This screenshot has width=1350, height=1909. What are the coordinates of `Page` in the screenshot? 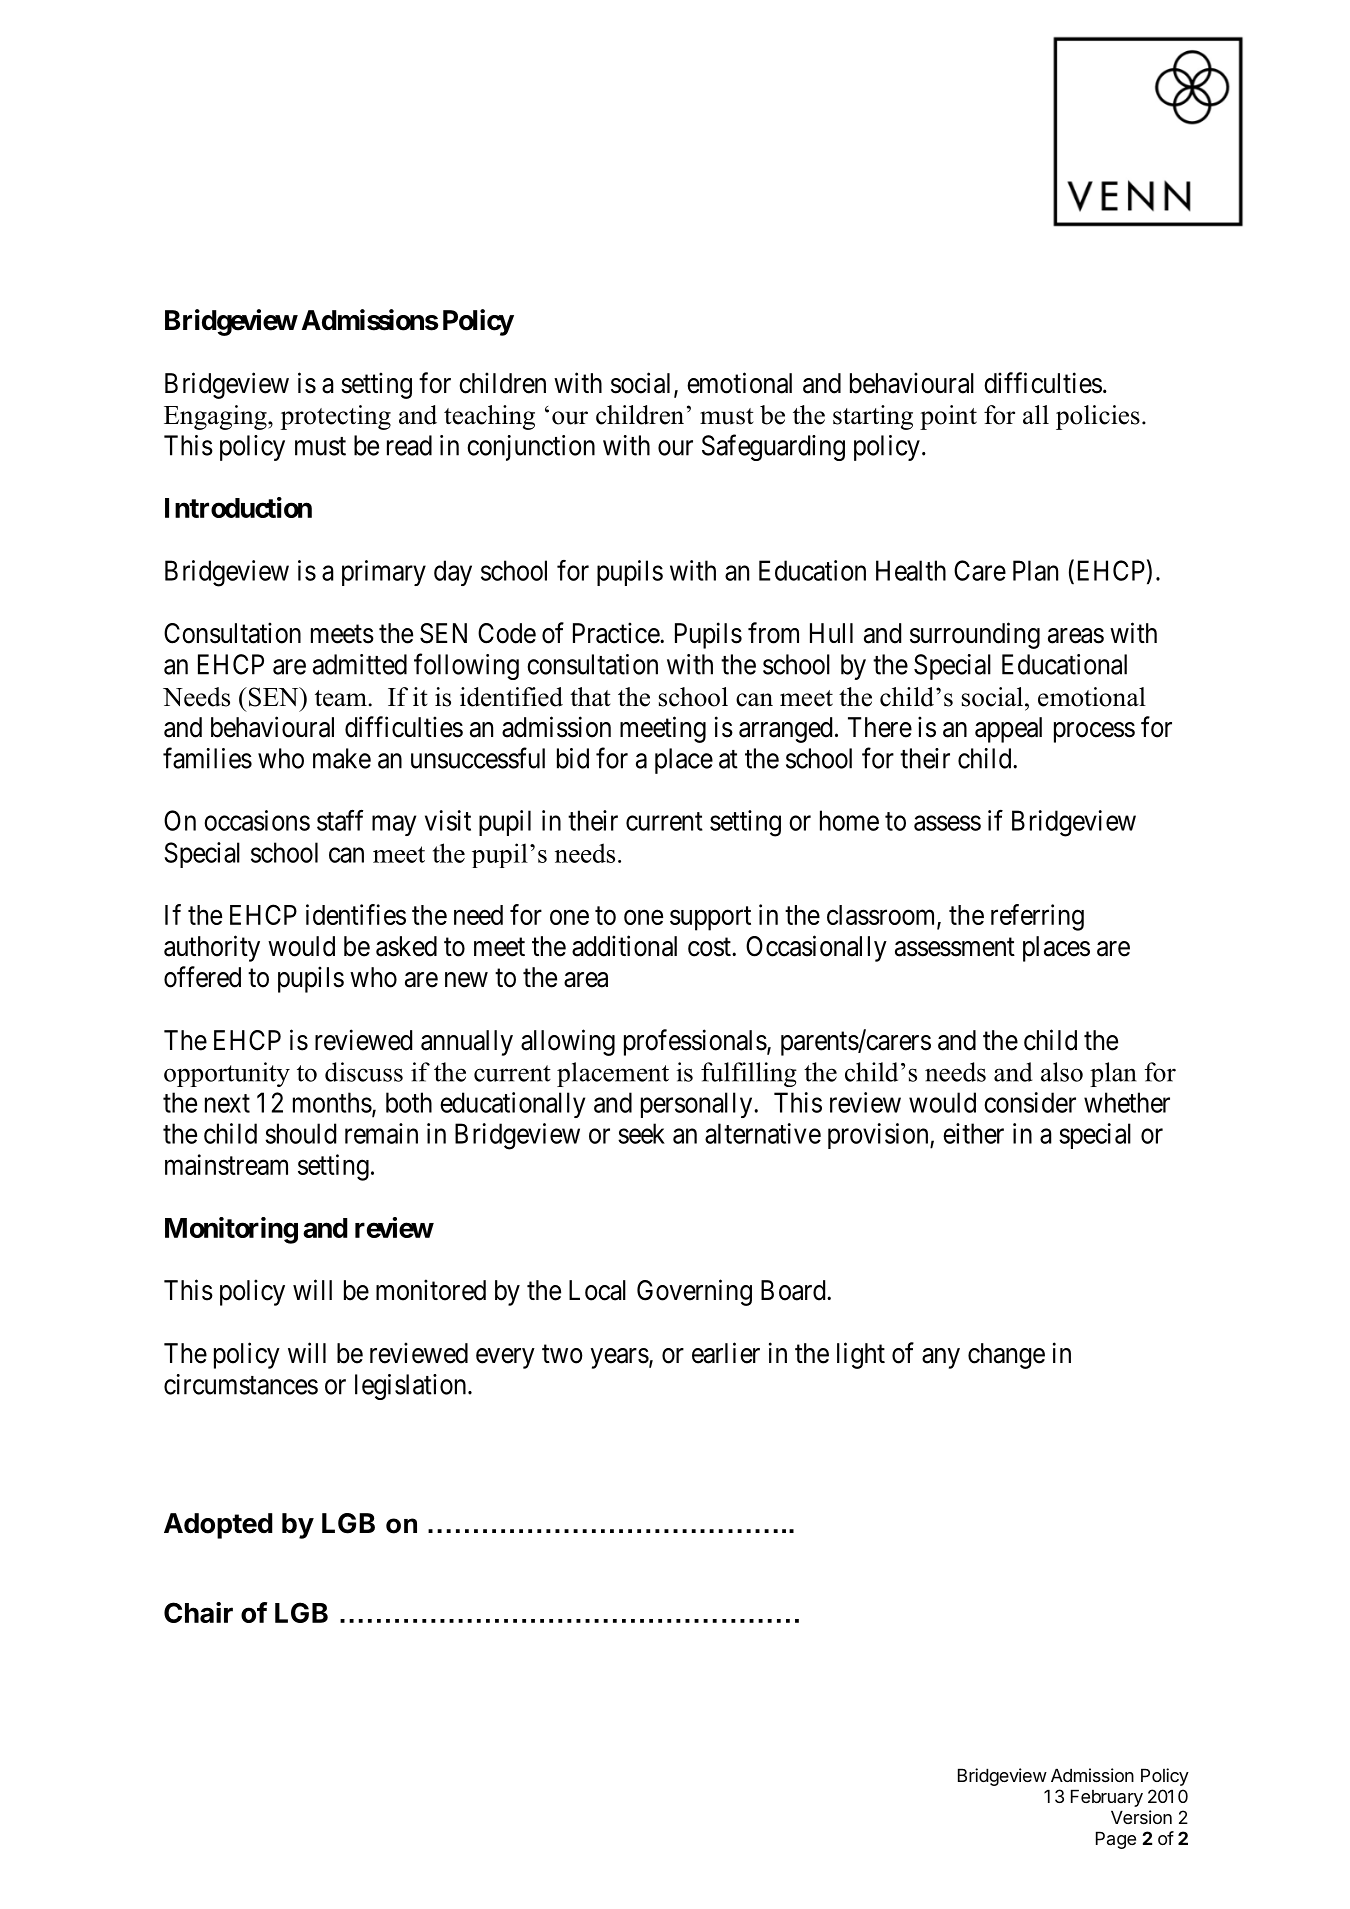 It's located at (1116, 1840).
